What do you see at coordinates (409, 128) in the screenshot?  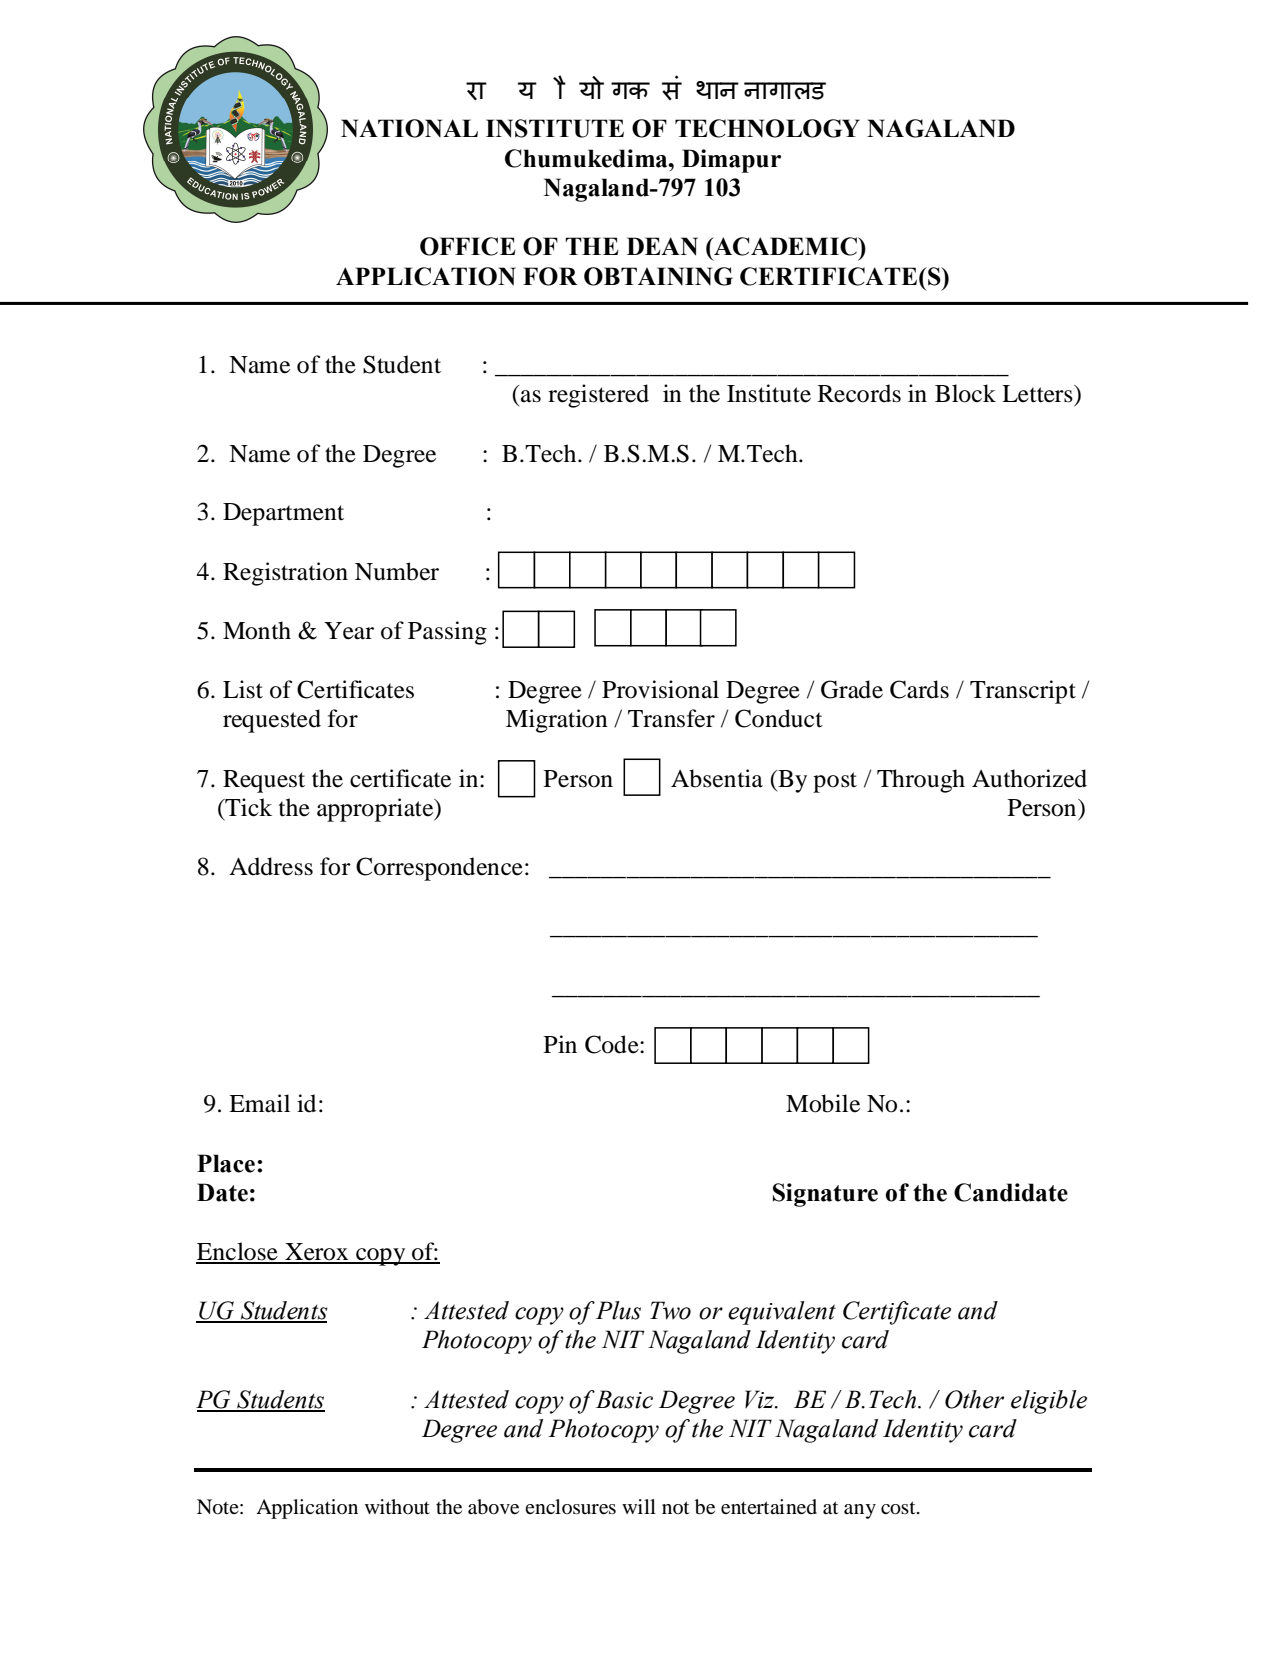 I see `NATIONAL` at bounding box center [409, 128].
